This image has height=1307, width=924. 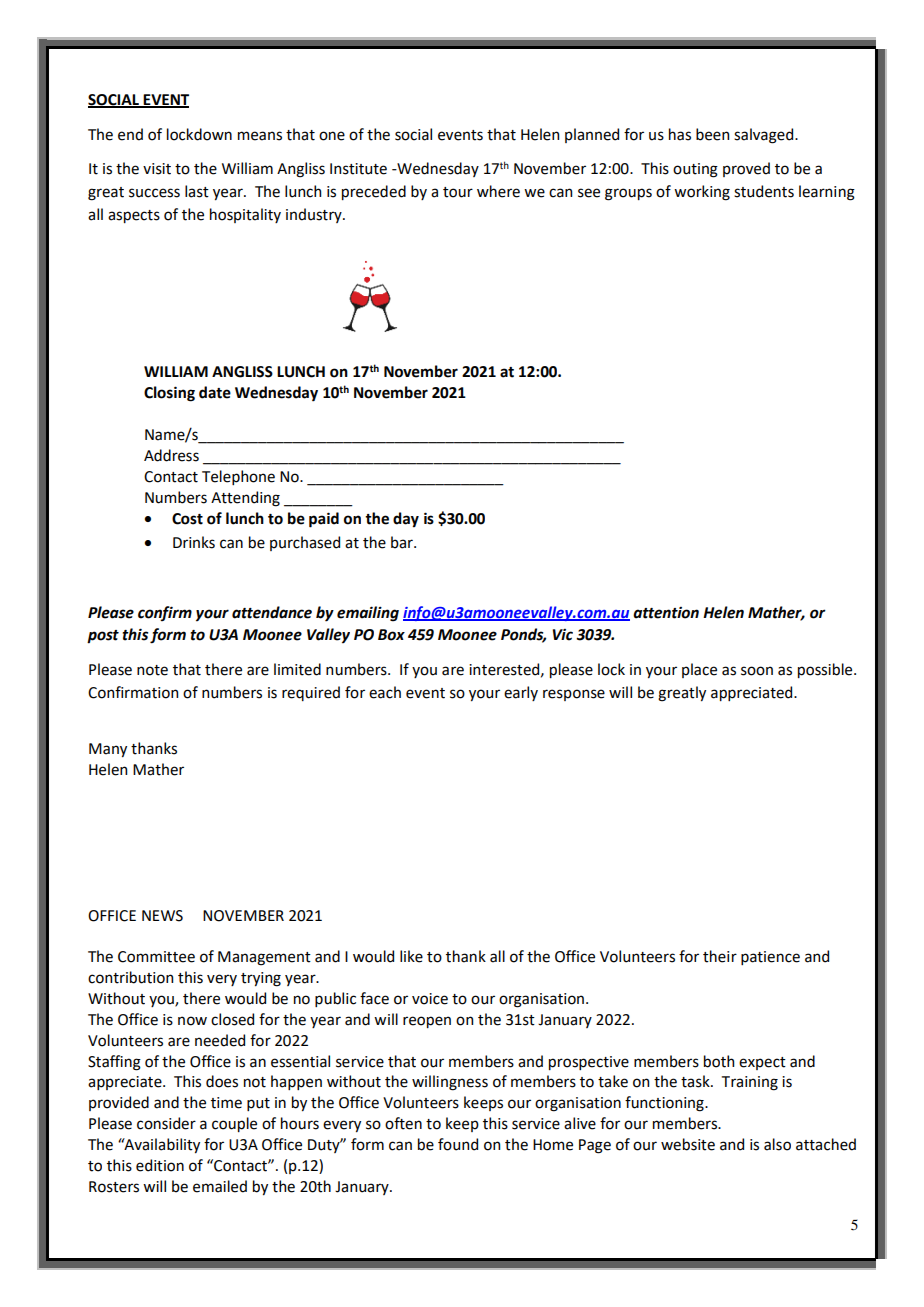 What do you see at coordinates (458, 192) in the image?
I see `tour` at bounding box center [458, 192].
